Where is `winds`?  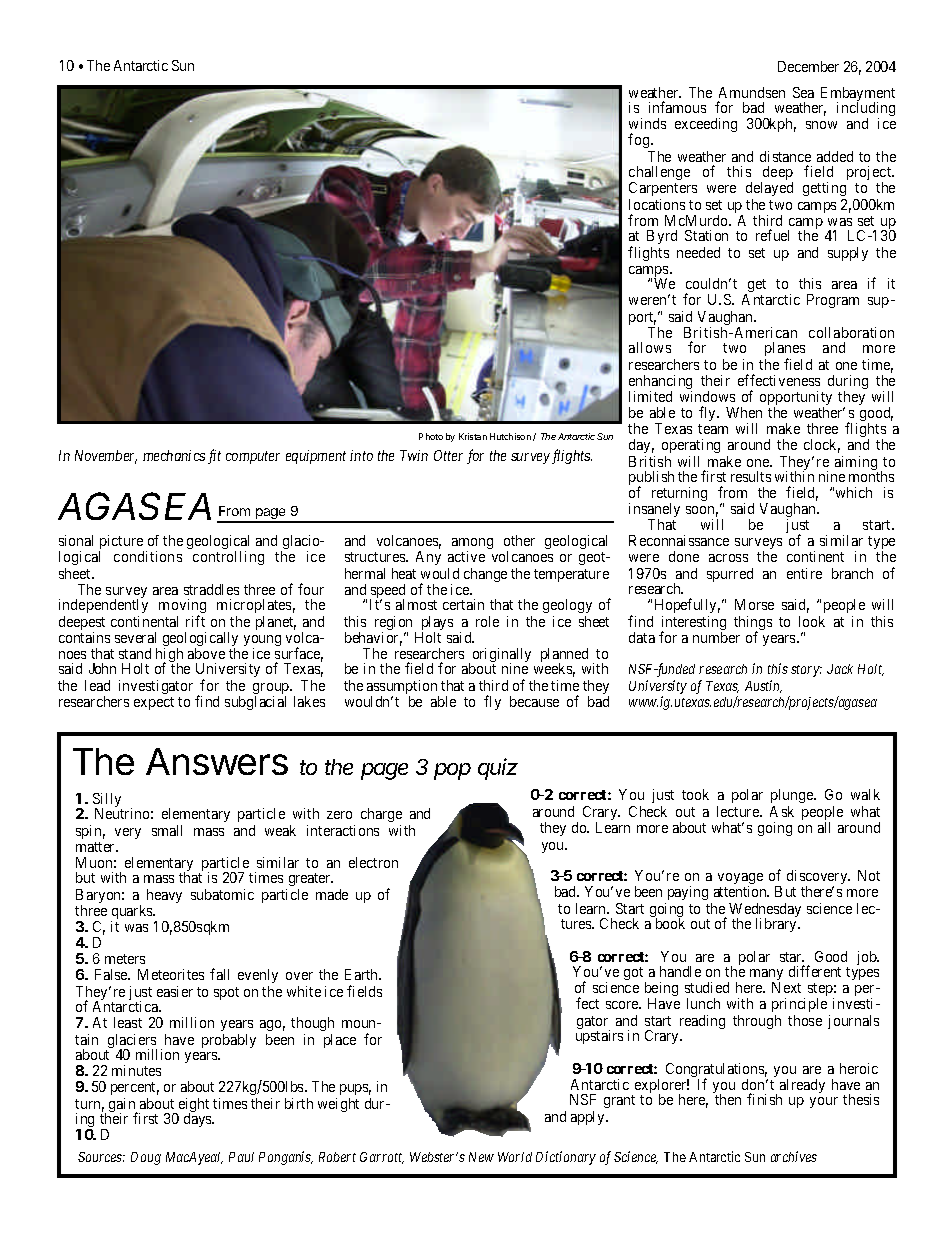 winds is located at coordinates (647, 123).
